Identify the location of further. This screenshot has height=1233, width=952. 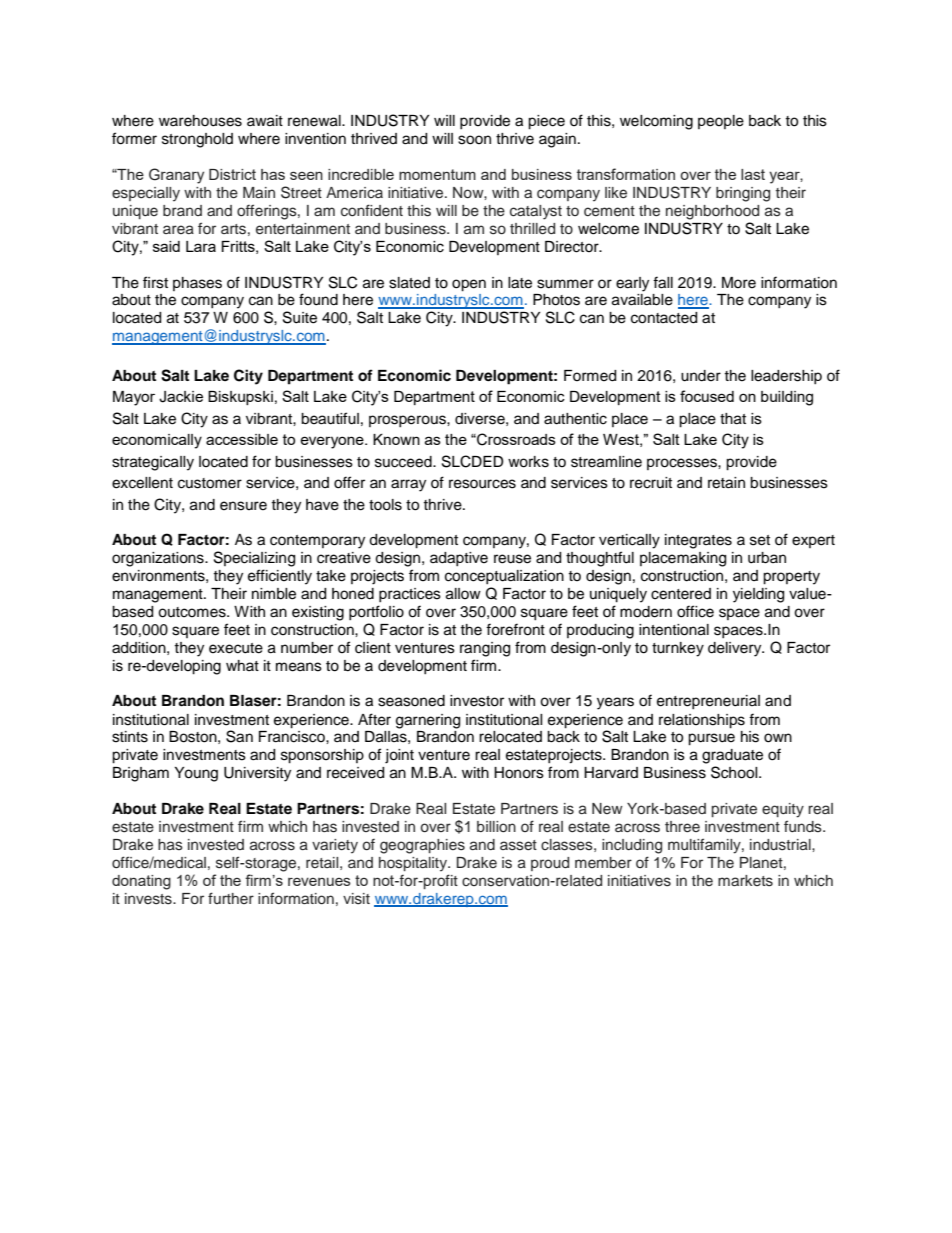
(231, 898).
